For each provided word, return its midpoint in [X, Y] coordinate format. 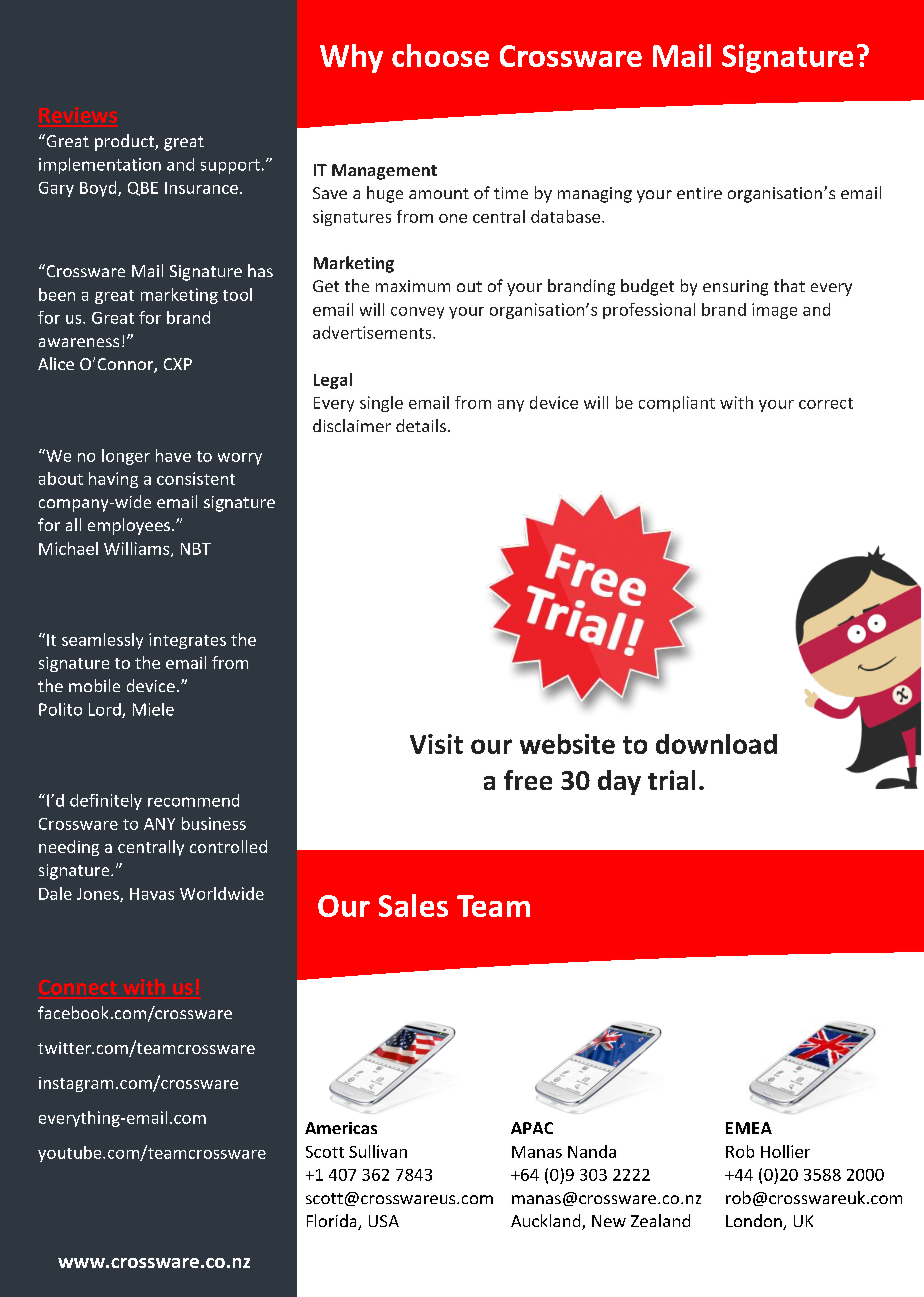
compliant [677, 404]
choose [440, 55]
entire [699, 193]
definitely [106, 802]
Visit [436, 744]
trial [671, 780]
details [421, 425]
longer [126, 457]
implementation [100, 166]
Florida [333, 1222]
